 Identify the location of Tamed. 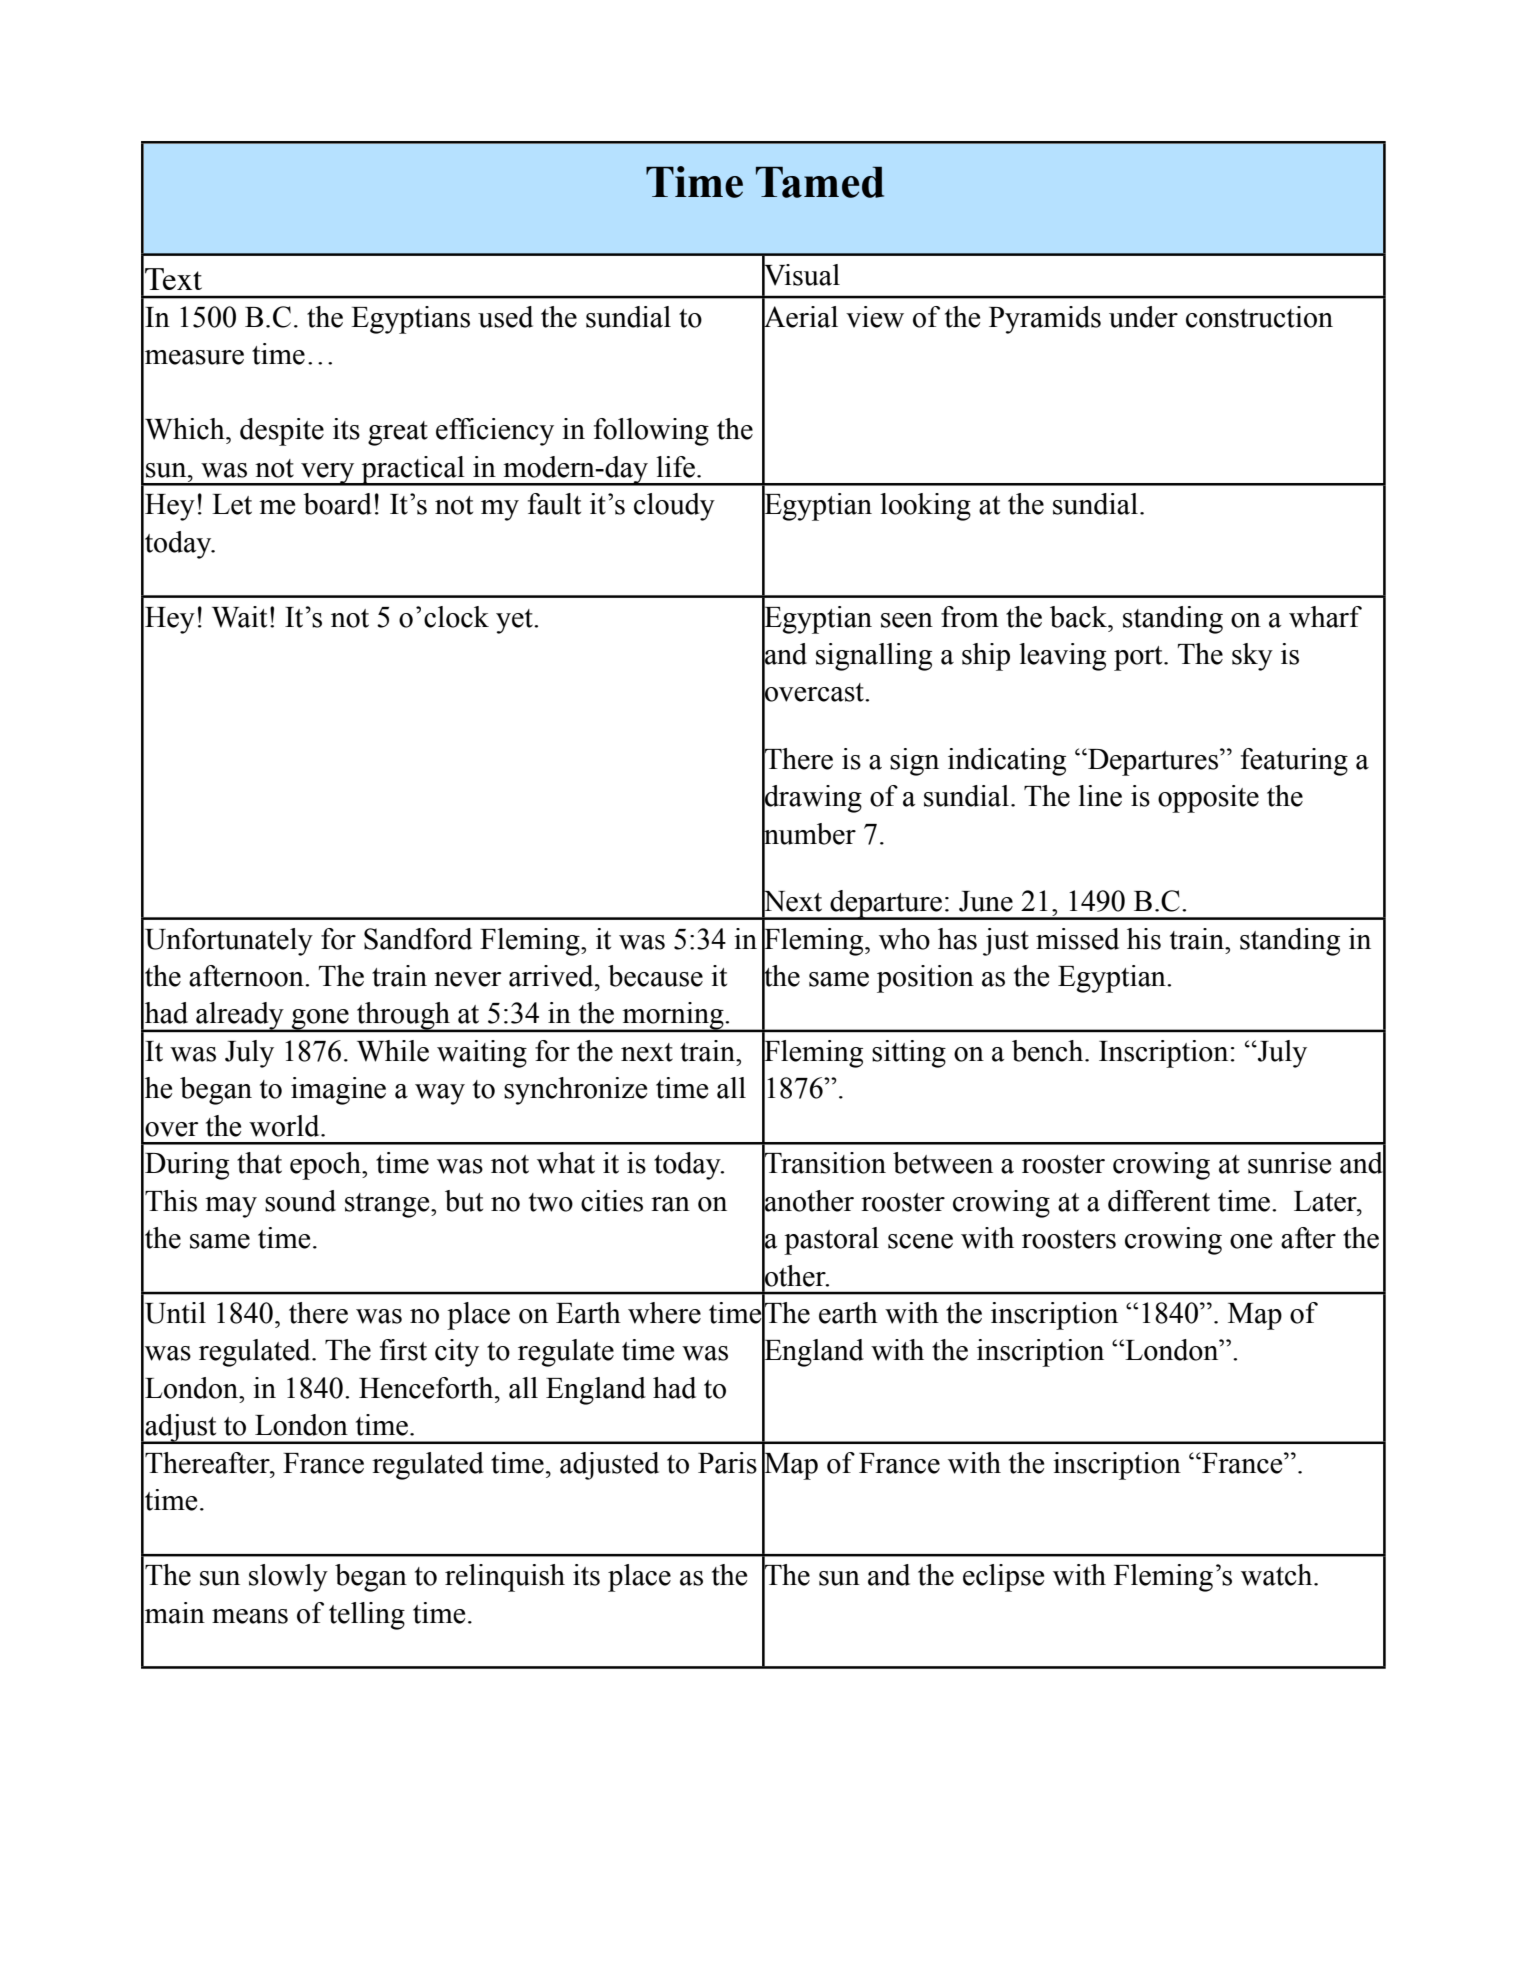
(820, 182).
